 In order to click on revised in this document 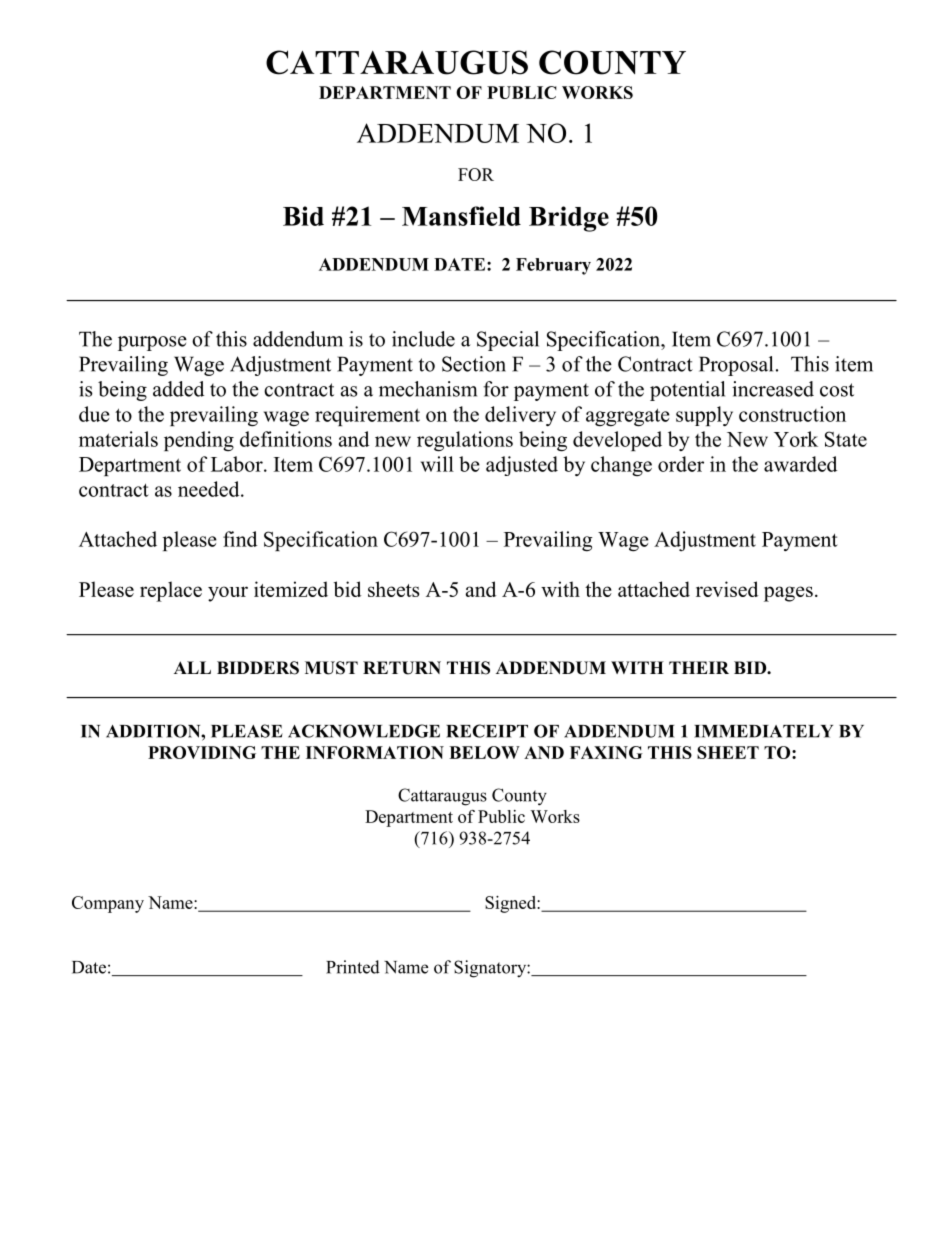, I will do `click(727, 589)`.
